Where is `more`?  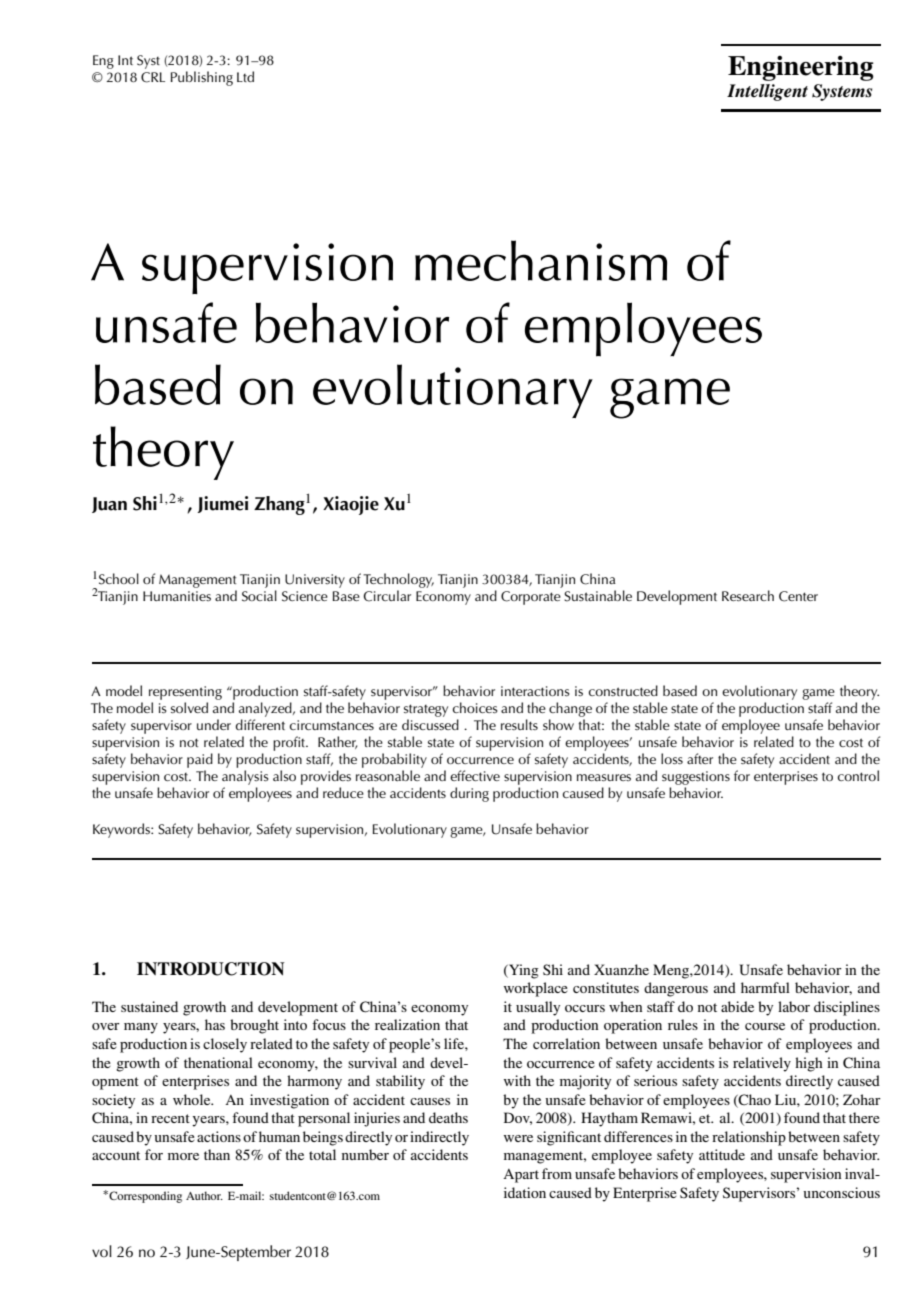 more is located at coordinates (183, 1156).
